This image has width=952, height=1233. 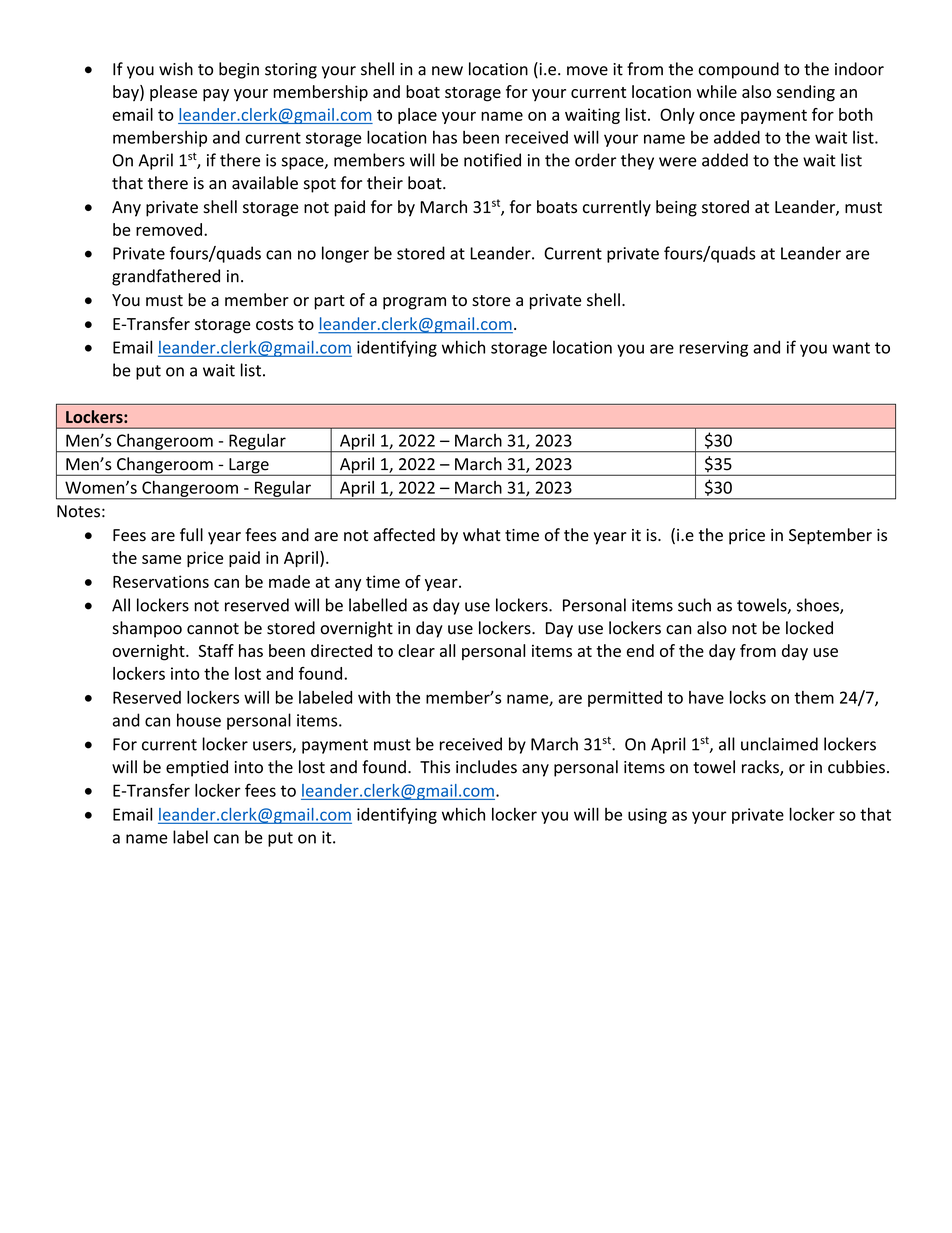 I want to click on emptied, so click(x=197, y=768).
